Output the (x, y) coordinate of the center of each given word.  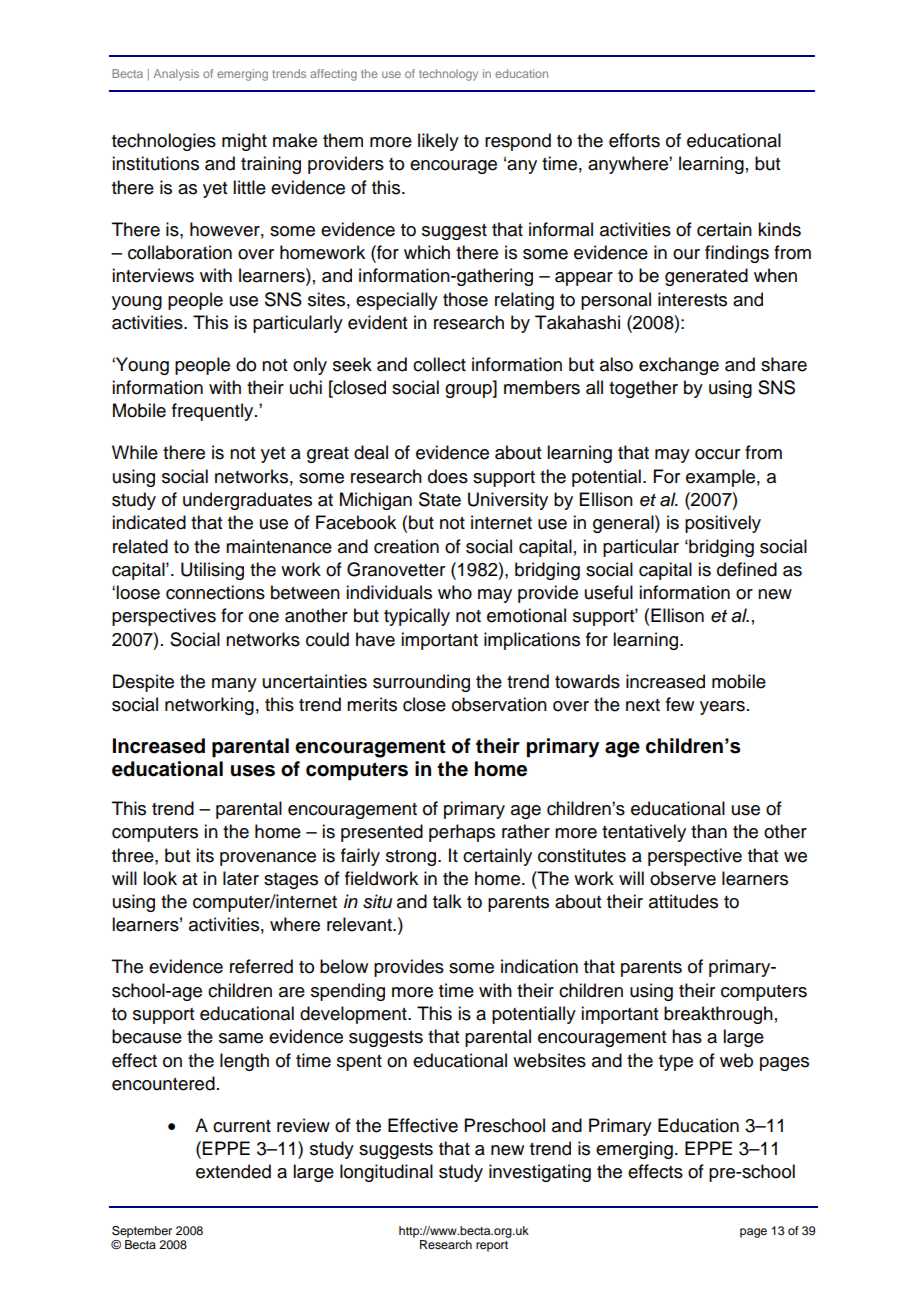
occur (717, 454)
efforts (634, 140)
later (241, 878)
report (492, 1246)
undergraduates (247, 501)
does (448, 476)
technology (448, 75)
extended (233, 1171)
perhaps (462, 833)
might (244, 142)
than (709, 831)
